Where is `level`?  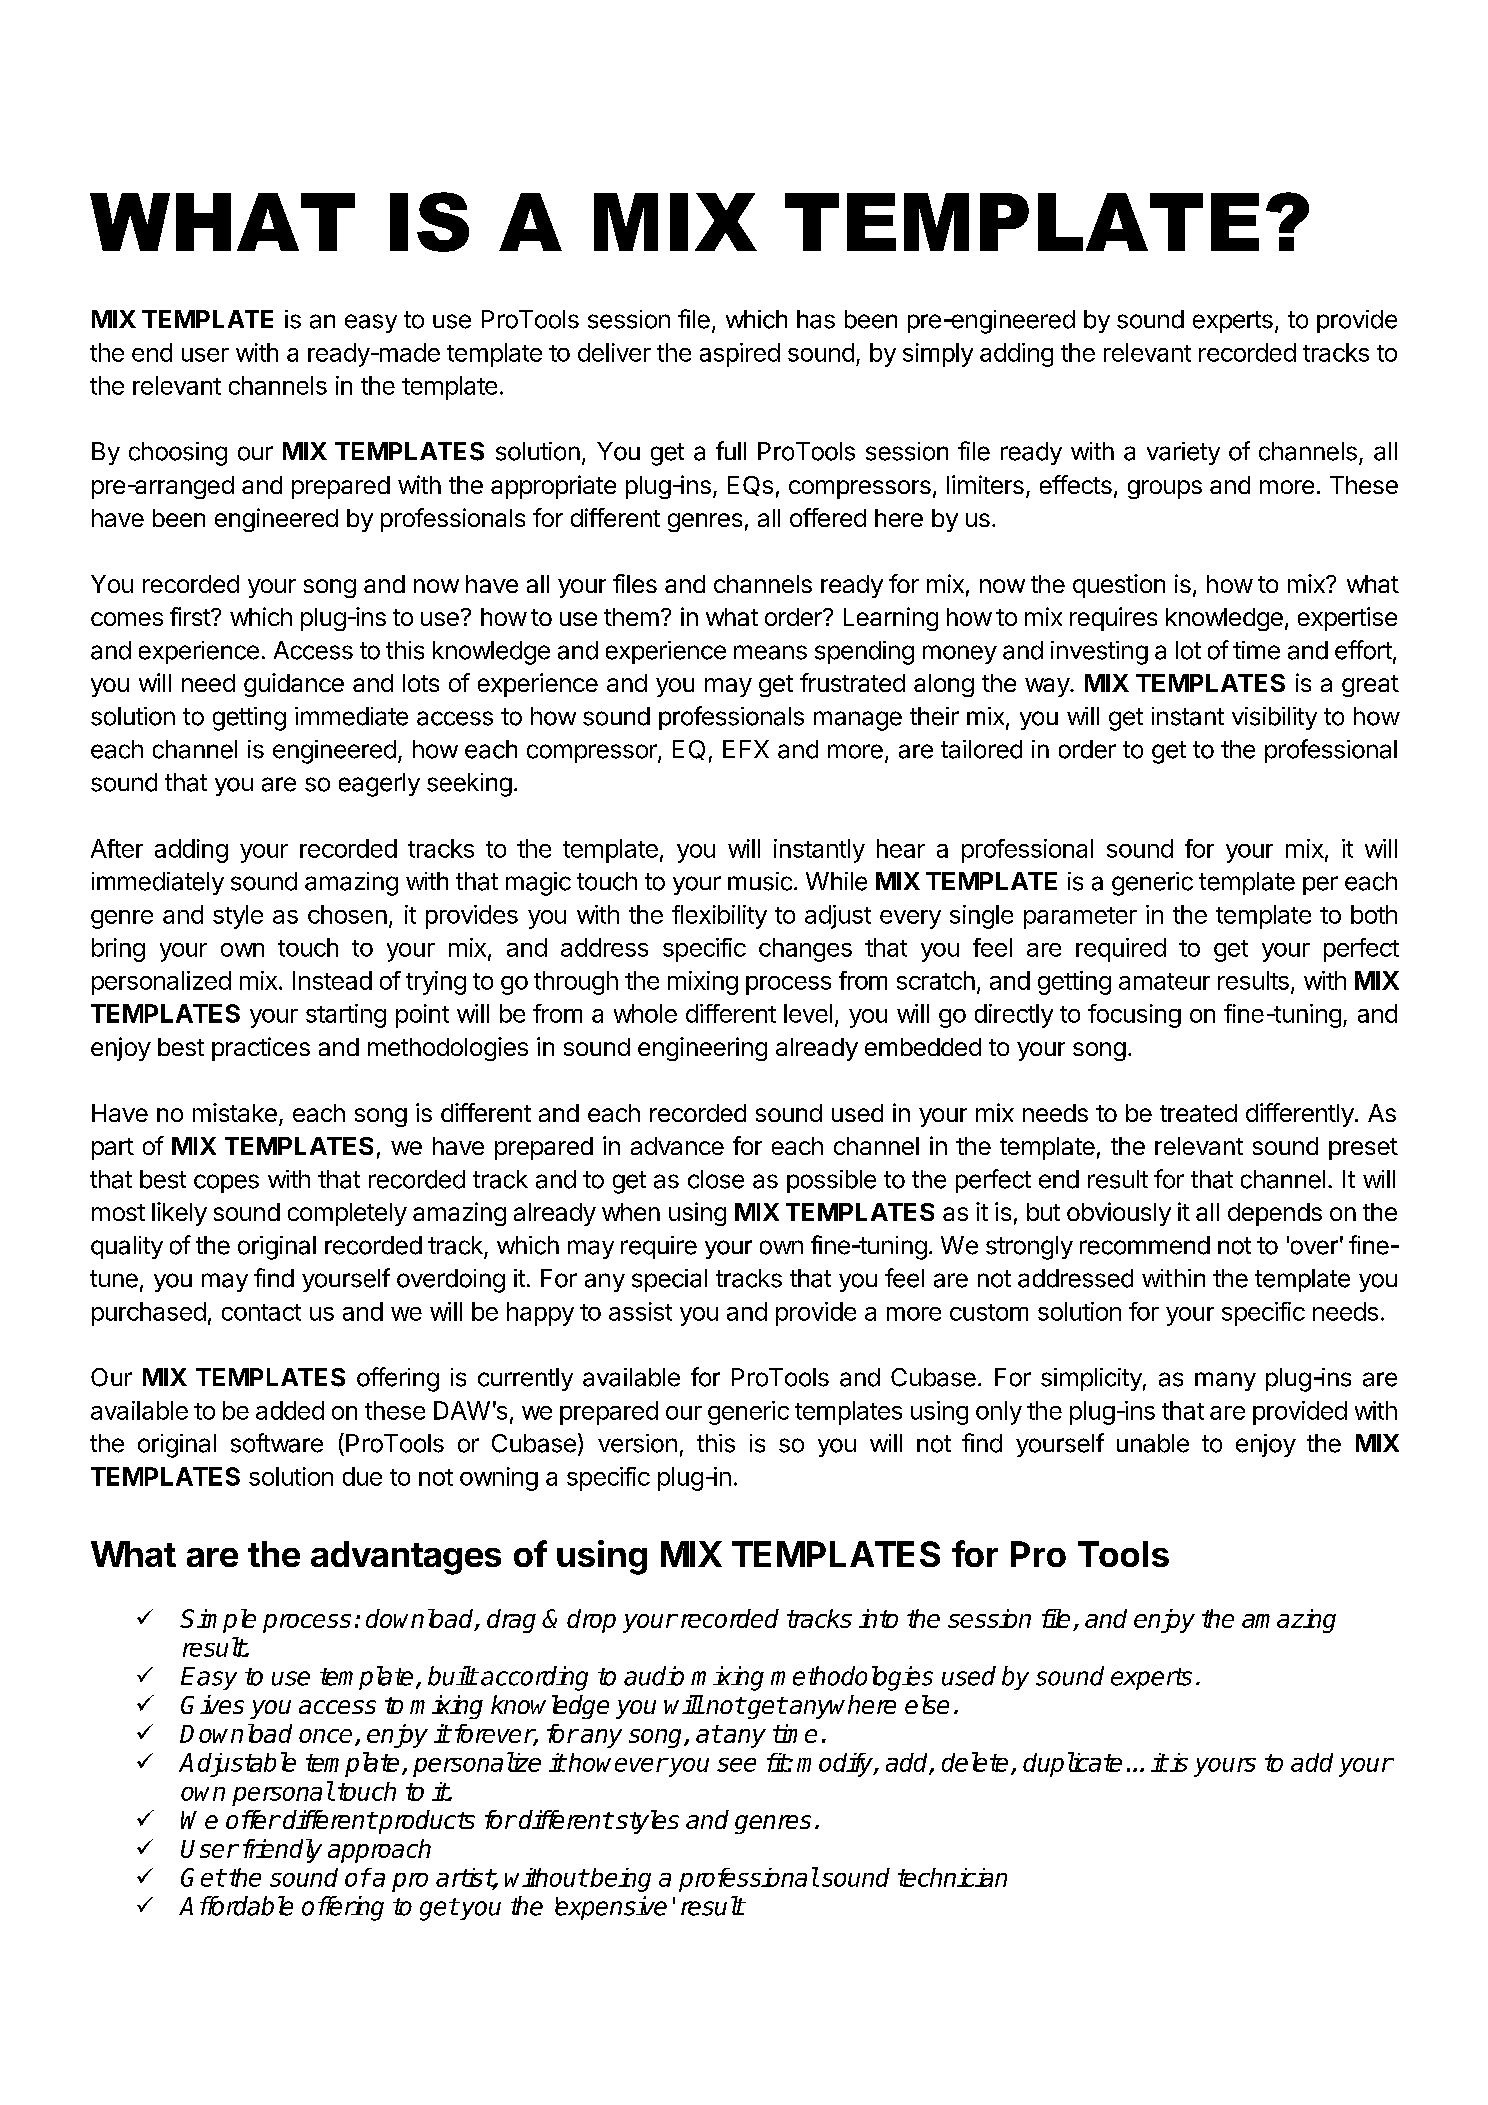
level is located at coordinates (808, 1013).
